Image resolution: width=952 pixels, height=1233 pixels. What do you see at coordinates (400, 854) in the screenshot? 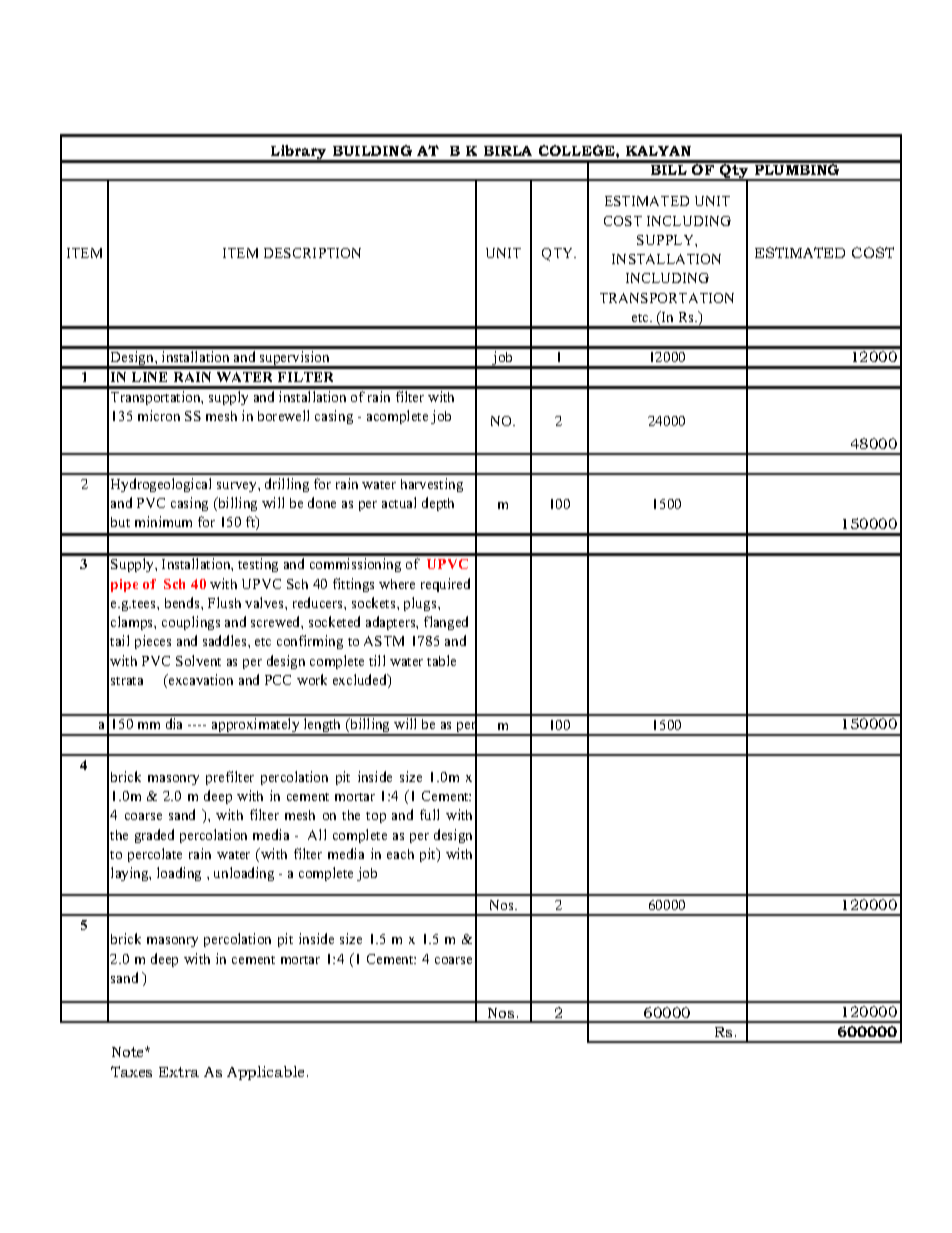
I see `each` at bounding box center [400, 854].
